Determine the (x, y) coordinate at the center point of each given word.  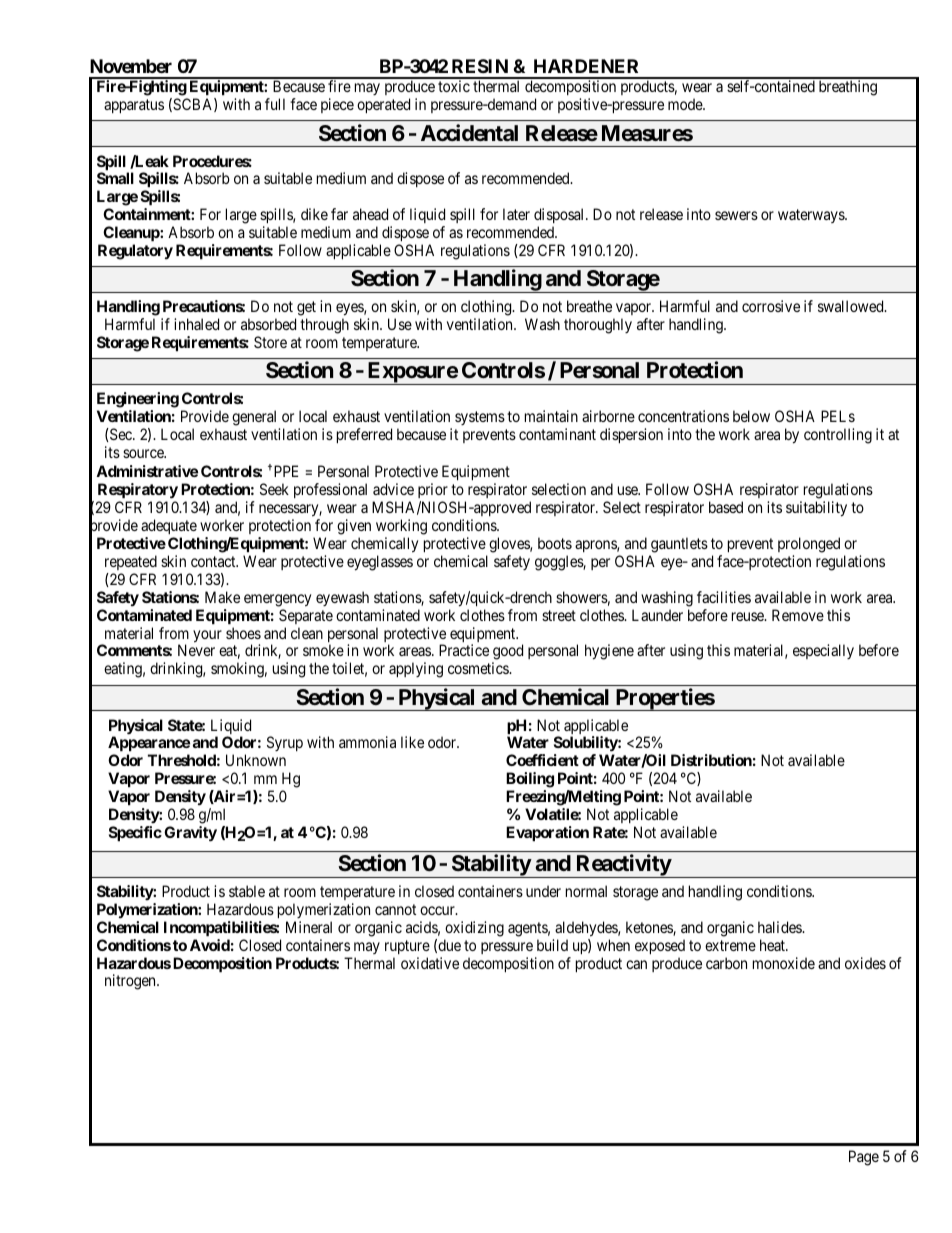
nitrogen (131, 982)
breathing (848, 88)
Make (222, 597)
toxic (454, 86)
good (507, 653)
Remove (798, 615)
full (275, 104)
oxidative (430, 963)
